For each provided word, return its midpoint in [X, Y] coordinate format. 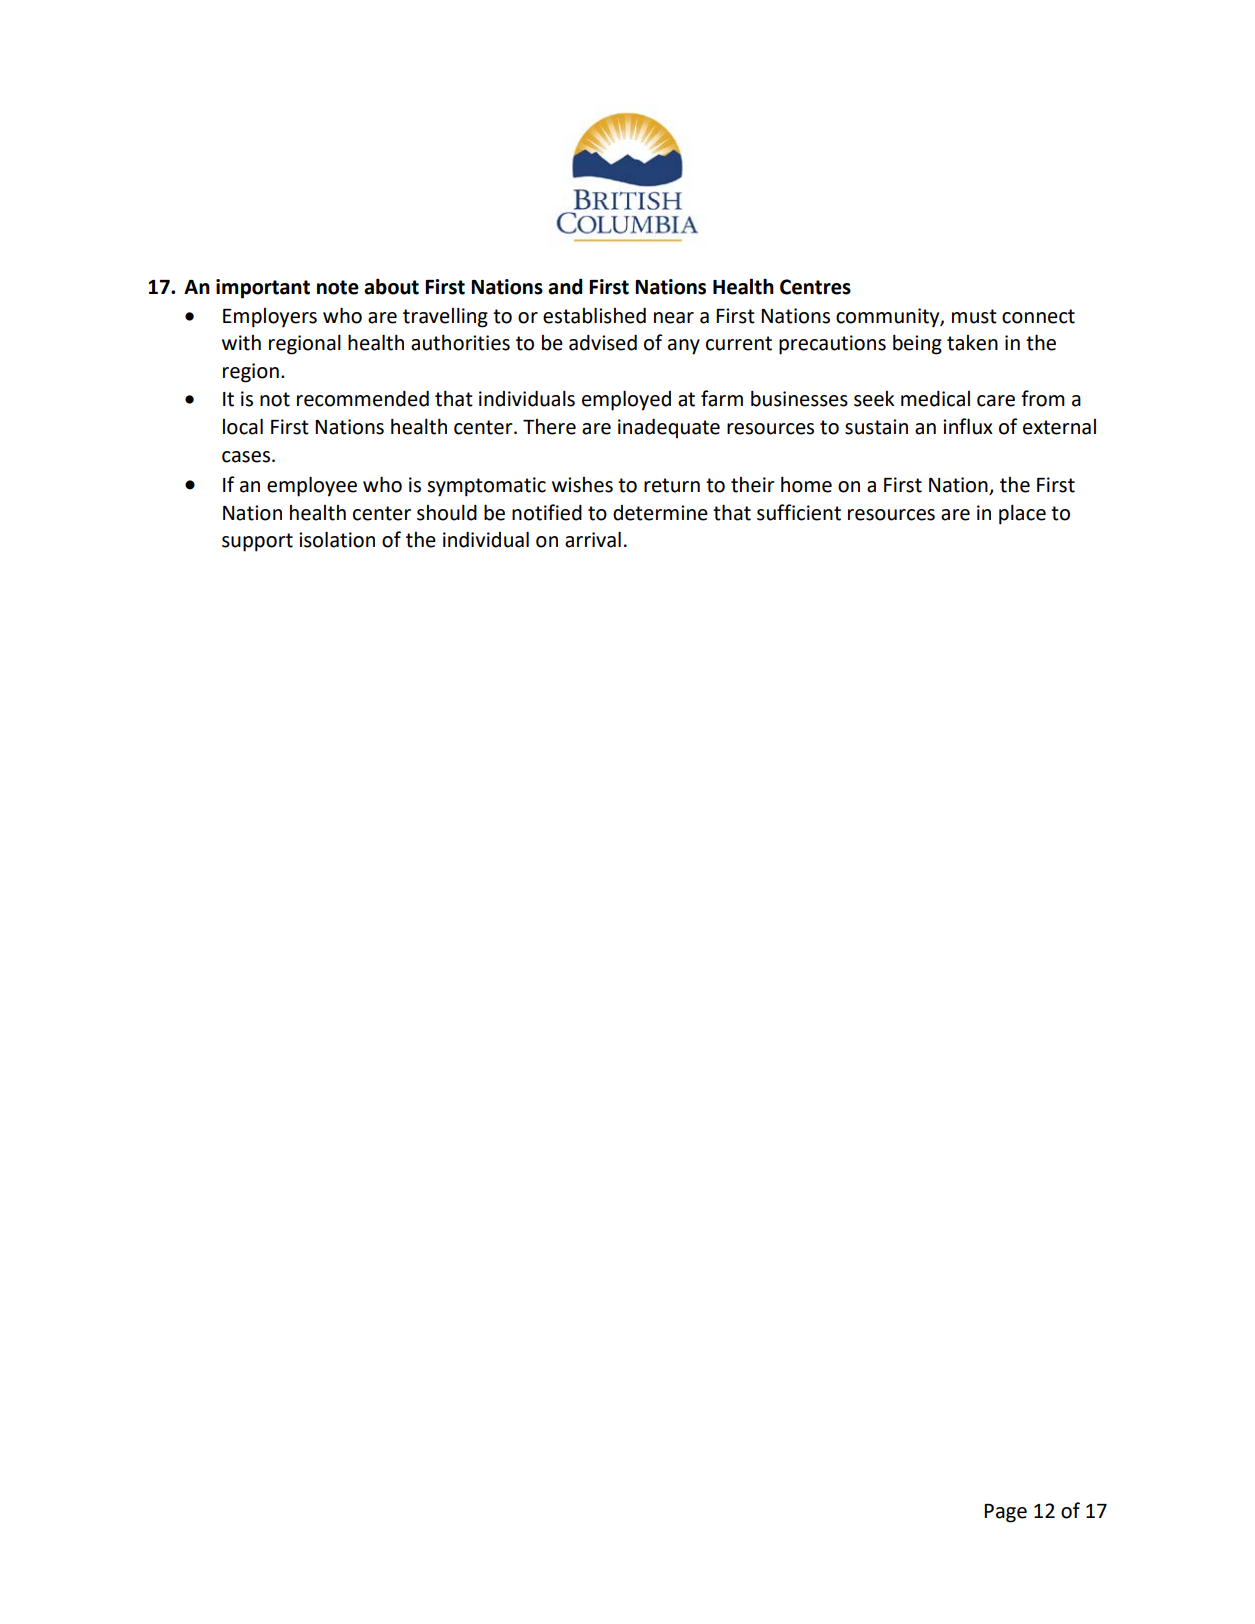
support [257, 542]
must [974, 316]
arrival [593, 539]
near [674, 318]
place [1022, 514]
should [447, 512]
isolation [337, 539]
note [338, 287]
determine [660, 513]
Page [1005, 1513]
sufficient [799, 512]
